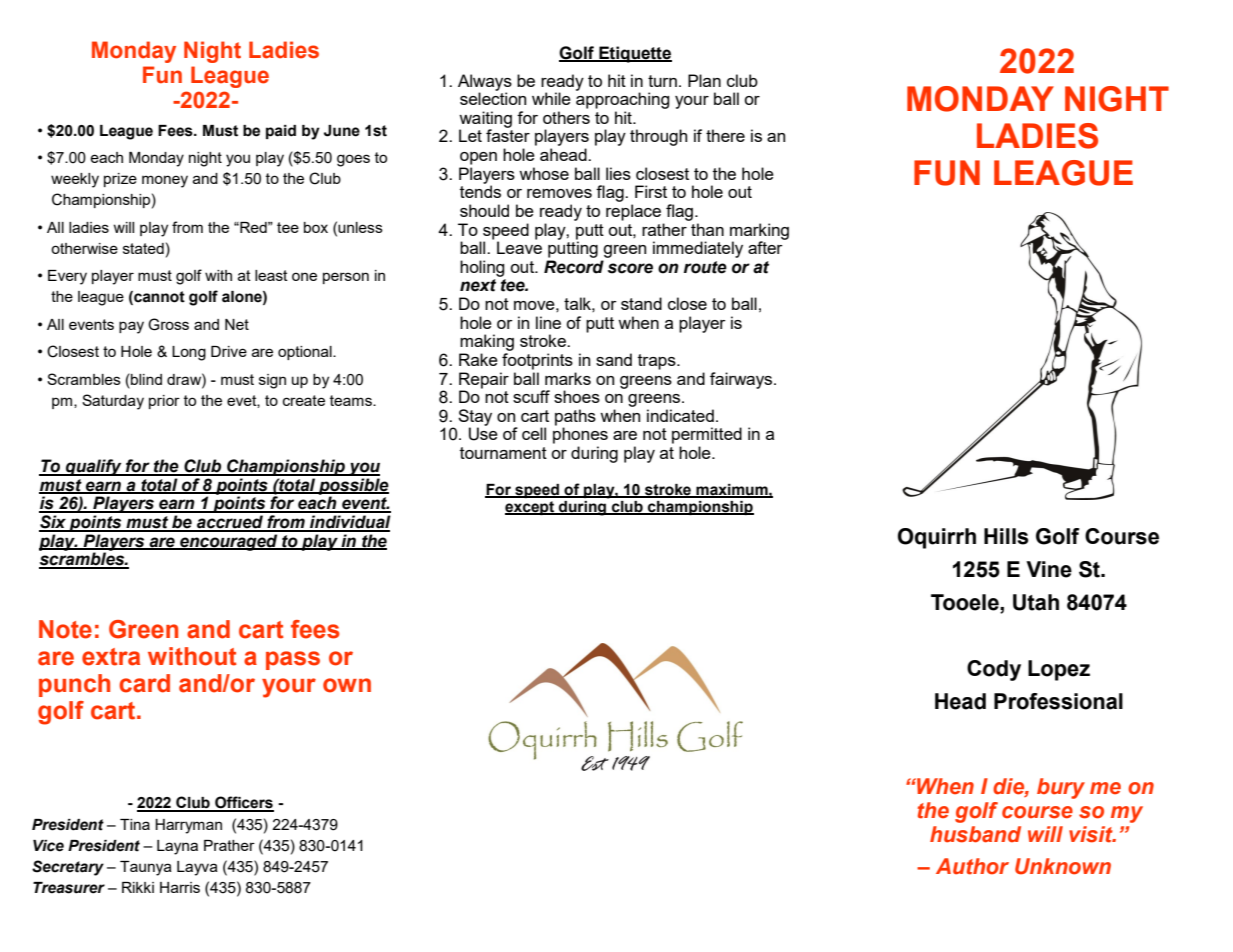  Describe the element at coordinates (144, 683) in the screenshot. I see `card` at that location.
